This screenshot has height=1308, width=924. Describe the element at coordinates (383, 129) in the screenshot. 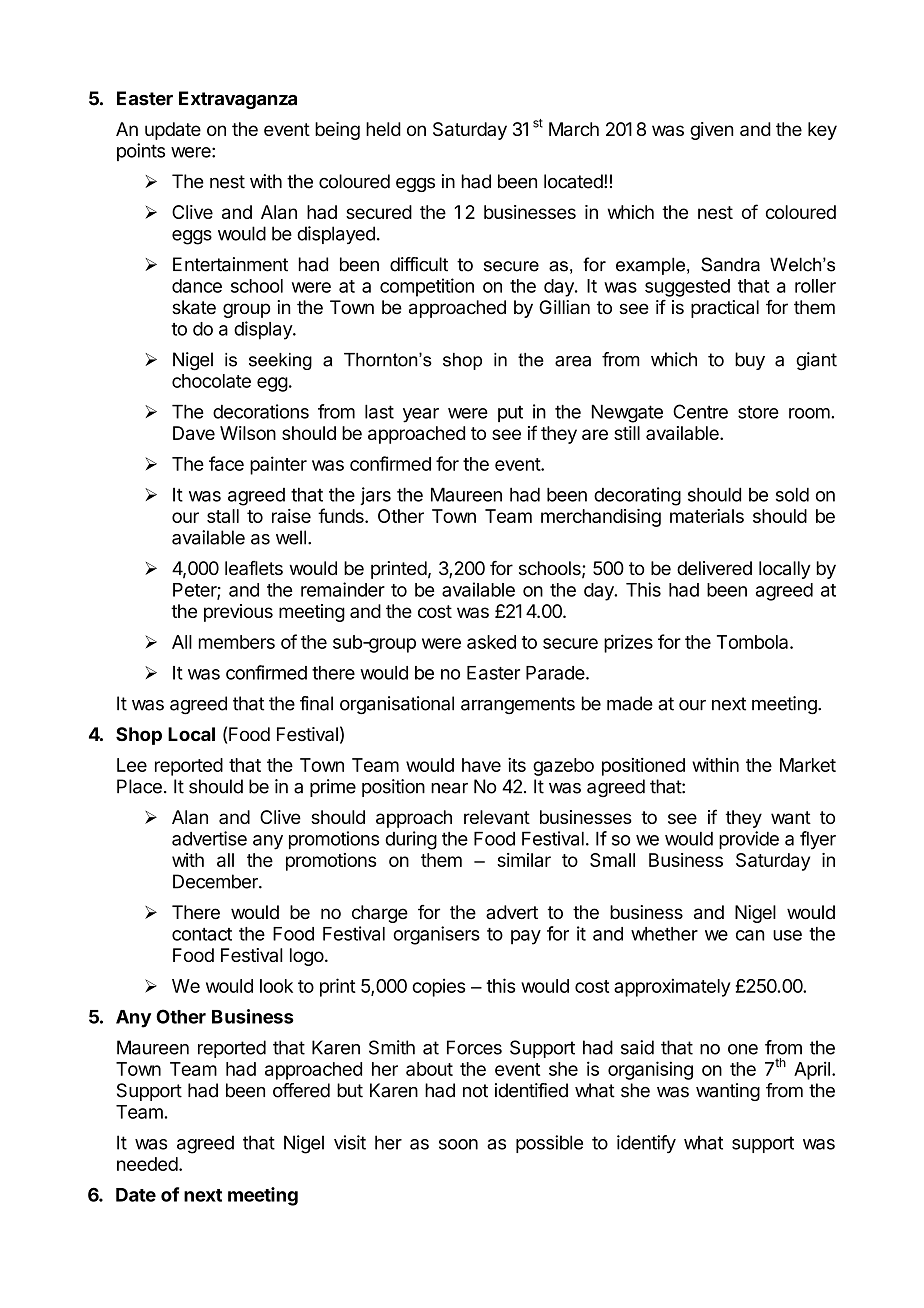

I see `held` at that location.
